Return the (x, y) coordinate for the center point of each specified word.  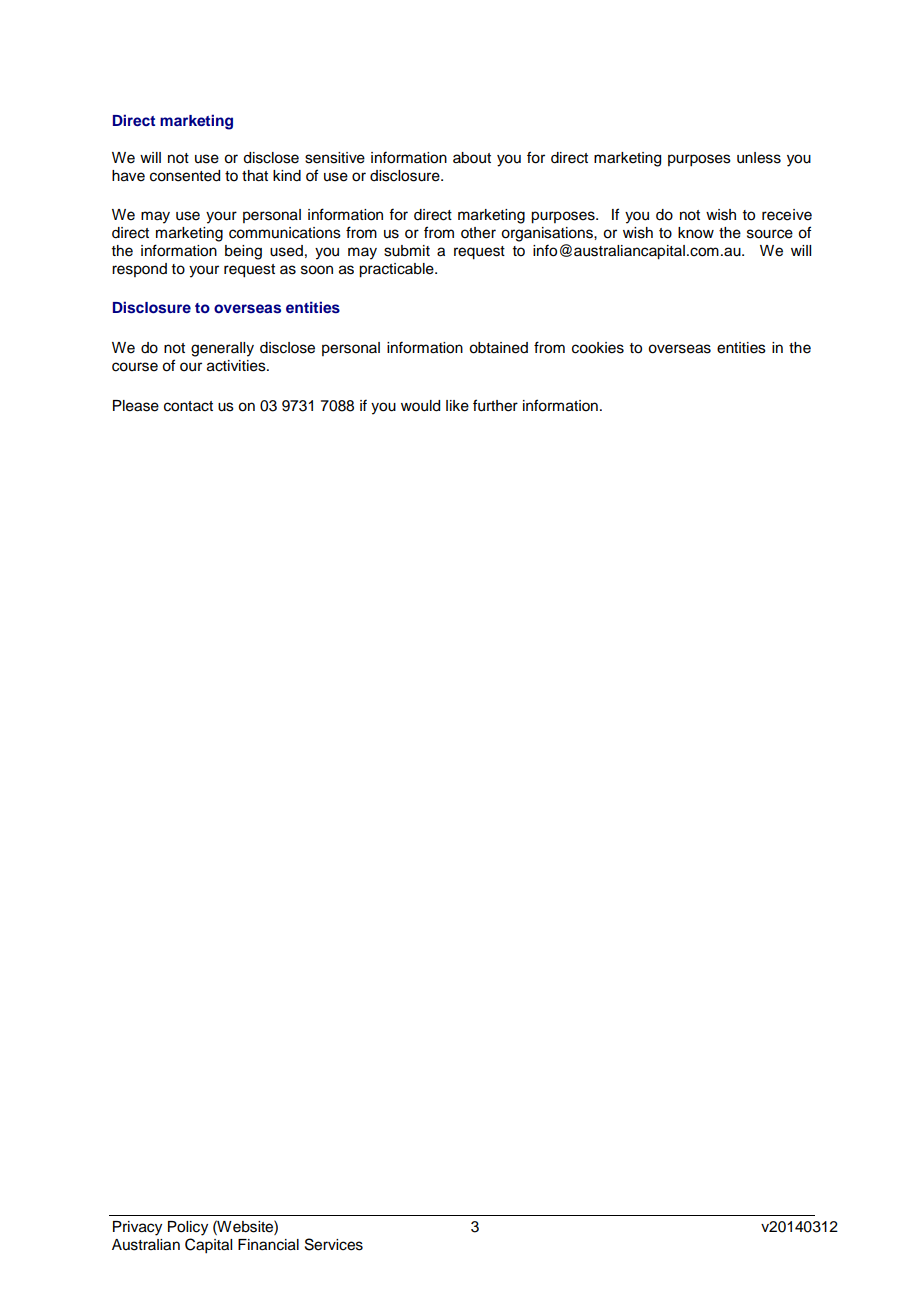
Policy (188, 1228)
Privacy (137, 1228)
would (420, 406)
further (495, 405)
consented (185, 176)
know (696, 233)
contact (188, 406)
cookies (598, 348)
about (472, 158)
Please (136, 406)
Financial (268, 1245)
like (457, 406)
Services (334, 1244)
